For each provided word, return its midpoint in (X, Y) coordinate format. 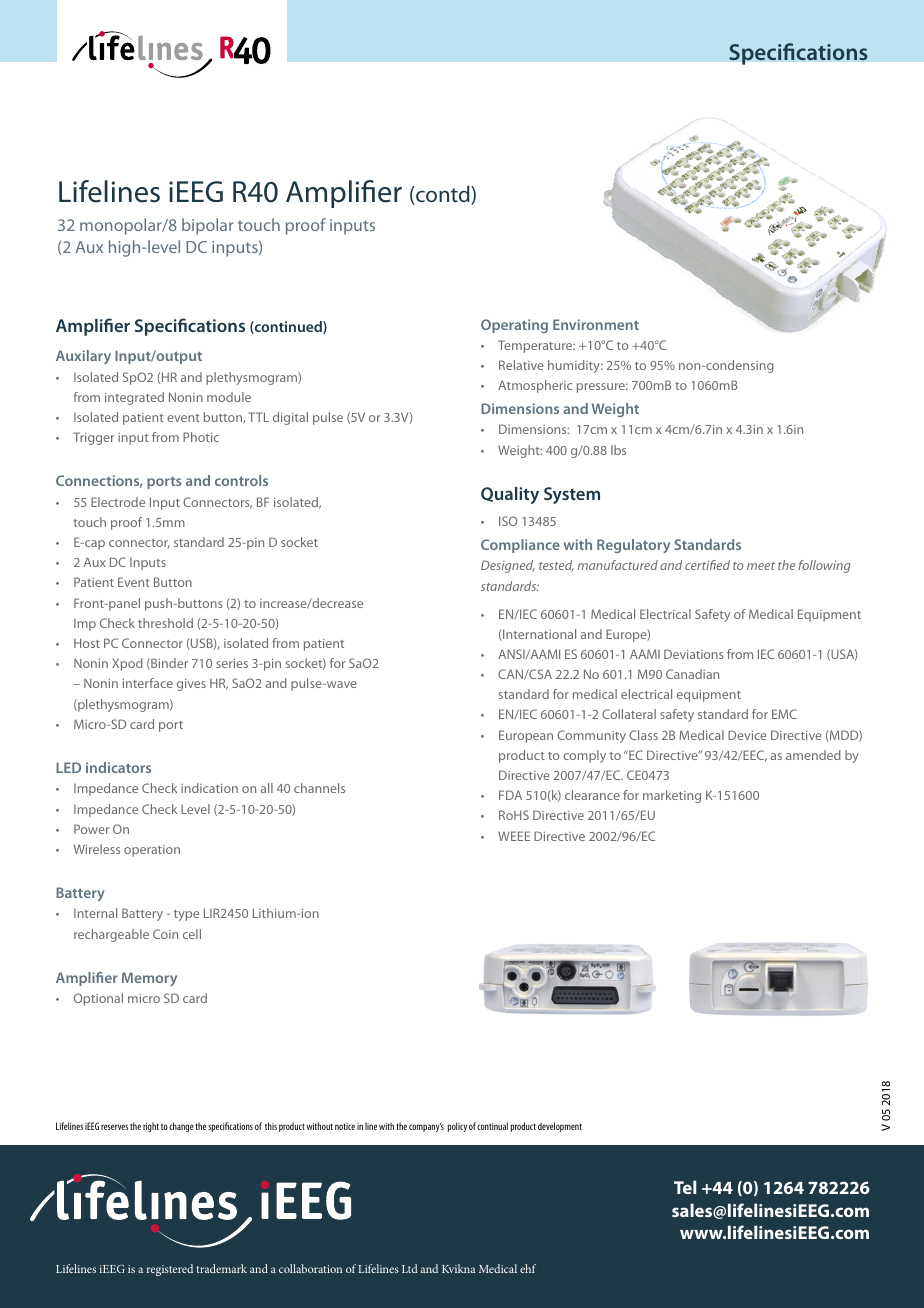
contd (443, 195)
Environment (596, 324)
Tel (685, 1187)
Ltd (410, 1268)
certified (707, 565)
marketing (672, 796)
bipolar (208, 226)
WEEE (514, 836)
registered (170, 1270)
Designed (508, 566)
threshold (165, 623)
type (186, 915)
